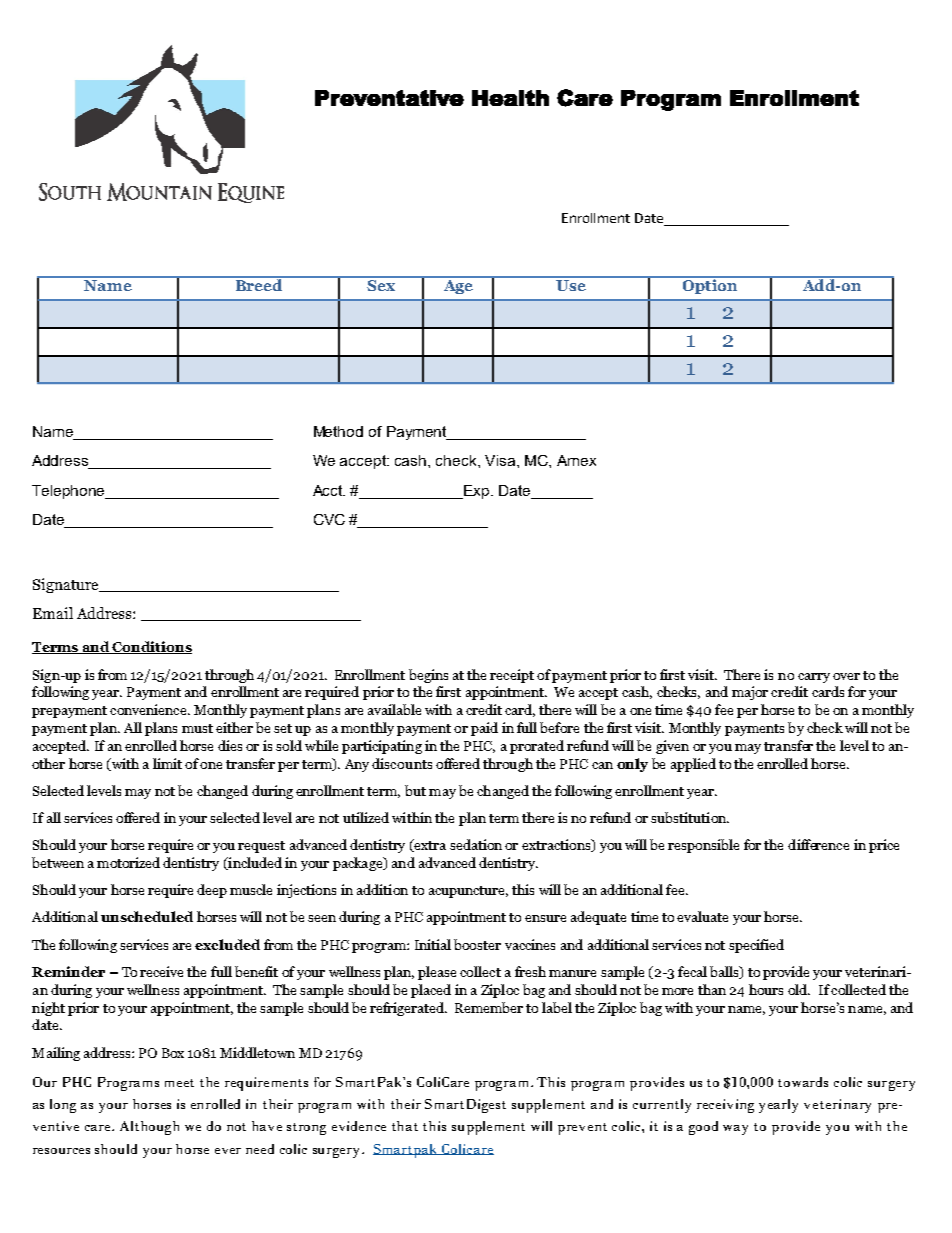 The width and height of the screenshot is (952, 1233). What do you see at coordinates (259, 284) in the screenshot?
I see `Breed` at bounding box center [259, 284].
